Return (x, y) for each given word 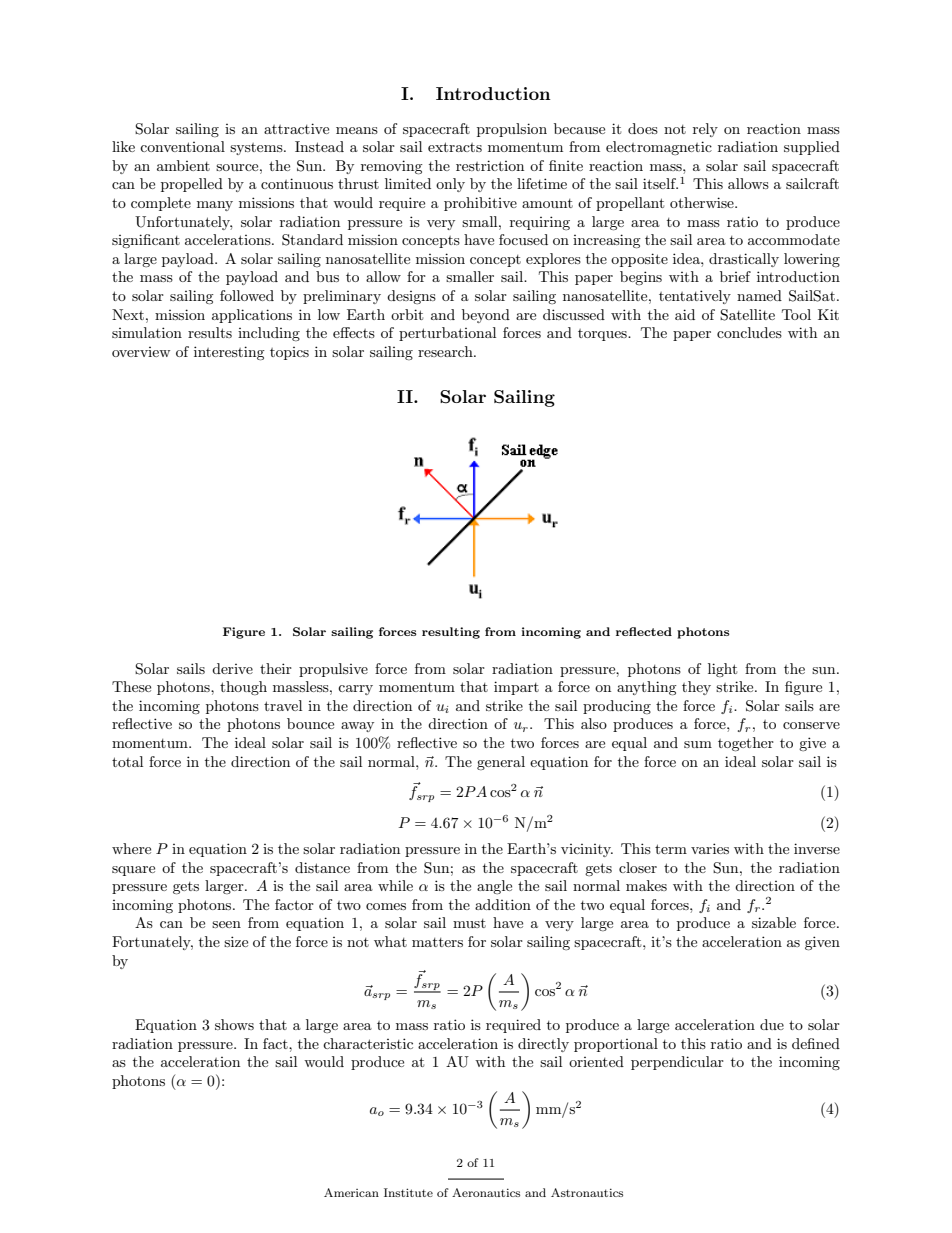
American (351, 1192)
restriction (490, 165)
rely (705, 130)
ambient (183, 165)
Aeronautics (486, 1192)
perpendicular (677, 1063)
